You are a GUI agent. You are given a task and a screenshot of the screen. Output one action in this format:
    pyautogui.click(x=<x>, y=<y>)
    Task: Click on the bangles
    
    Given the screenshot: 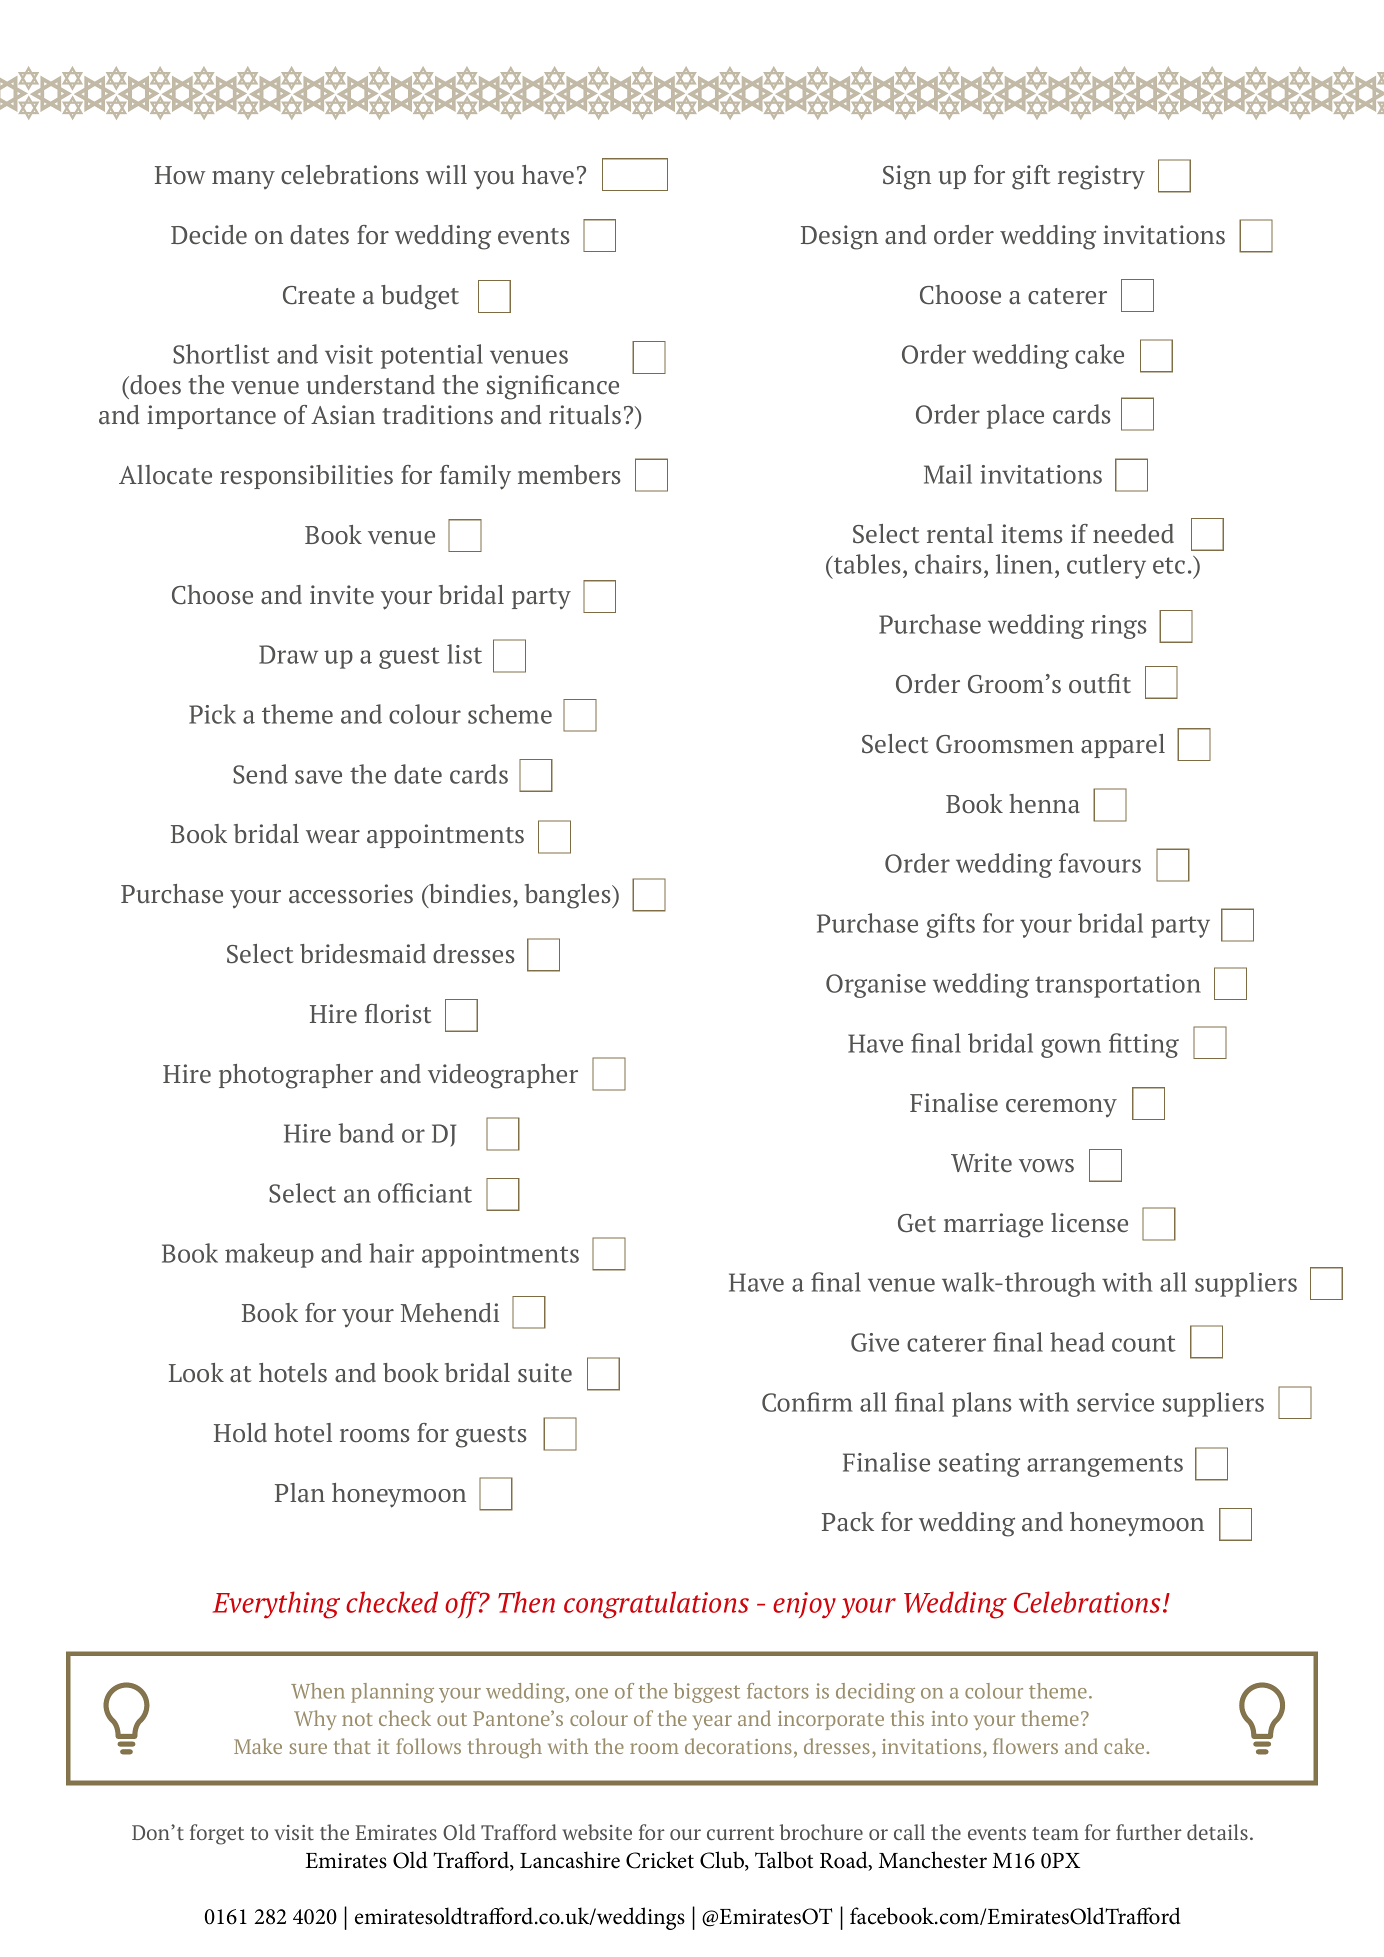 What is the action you would take?
    pyautogui.click(x=569, y=896)
